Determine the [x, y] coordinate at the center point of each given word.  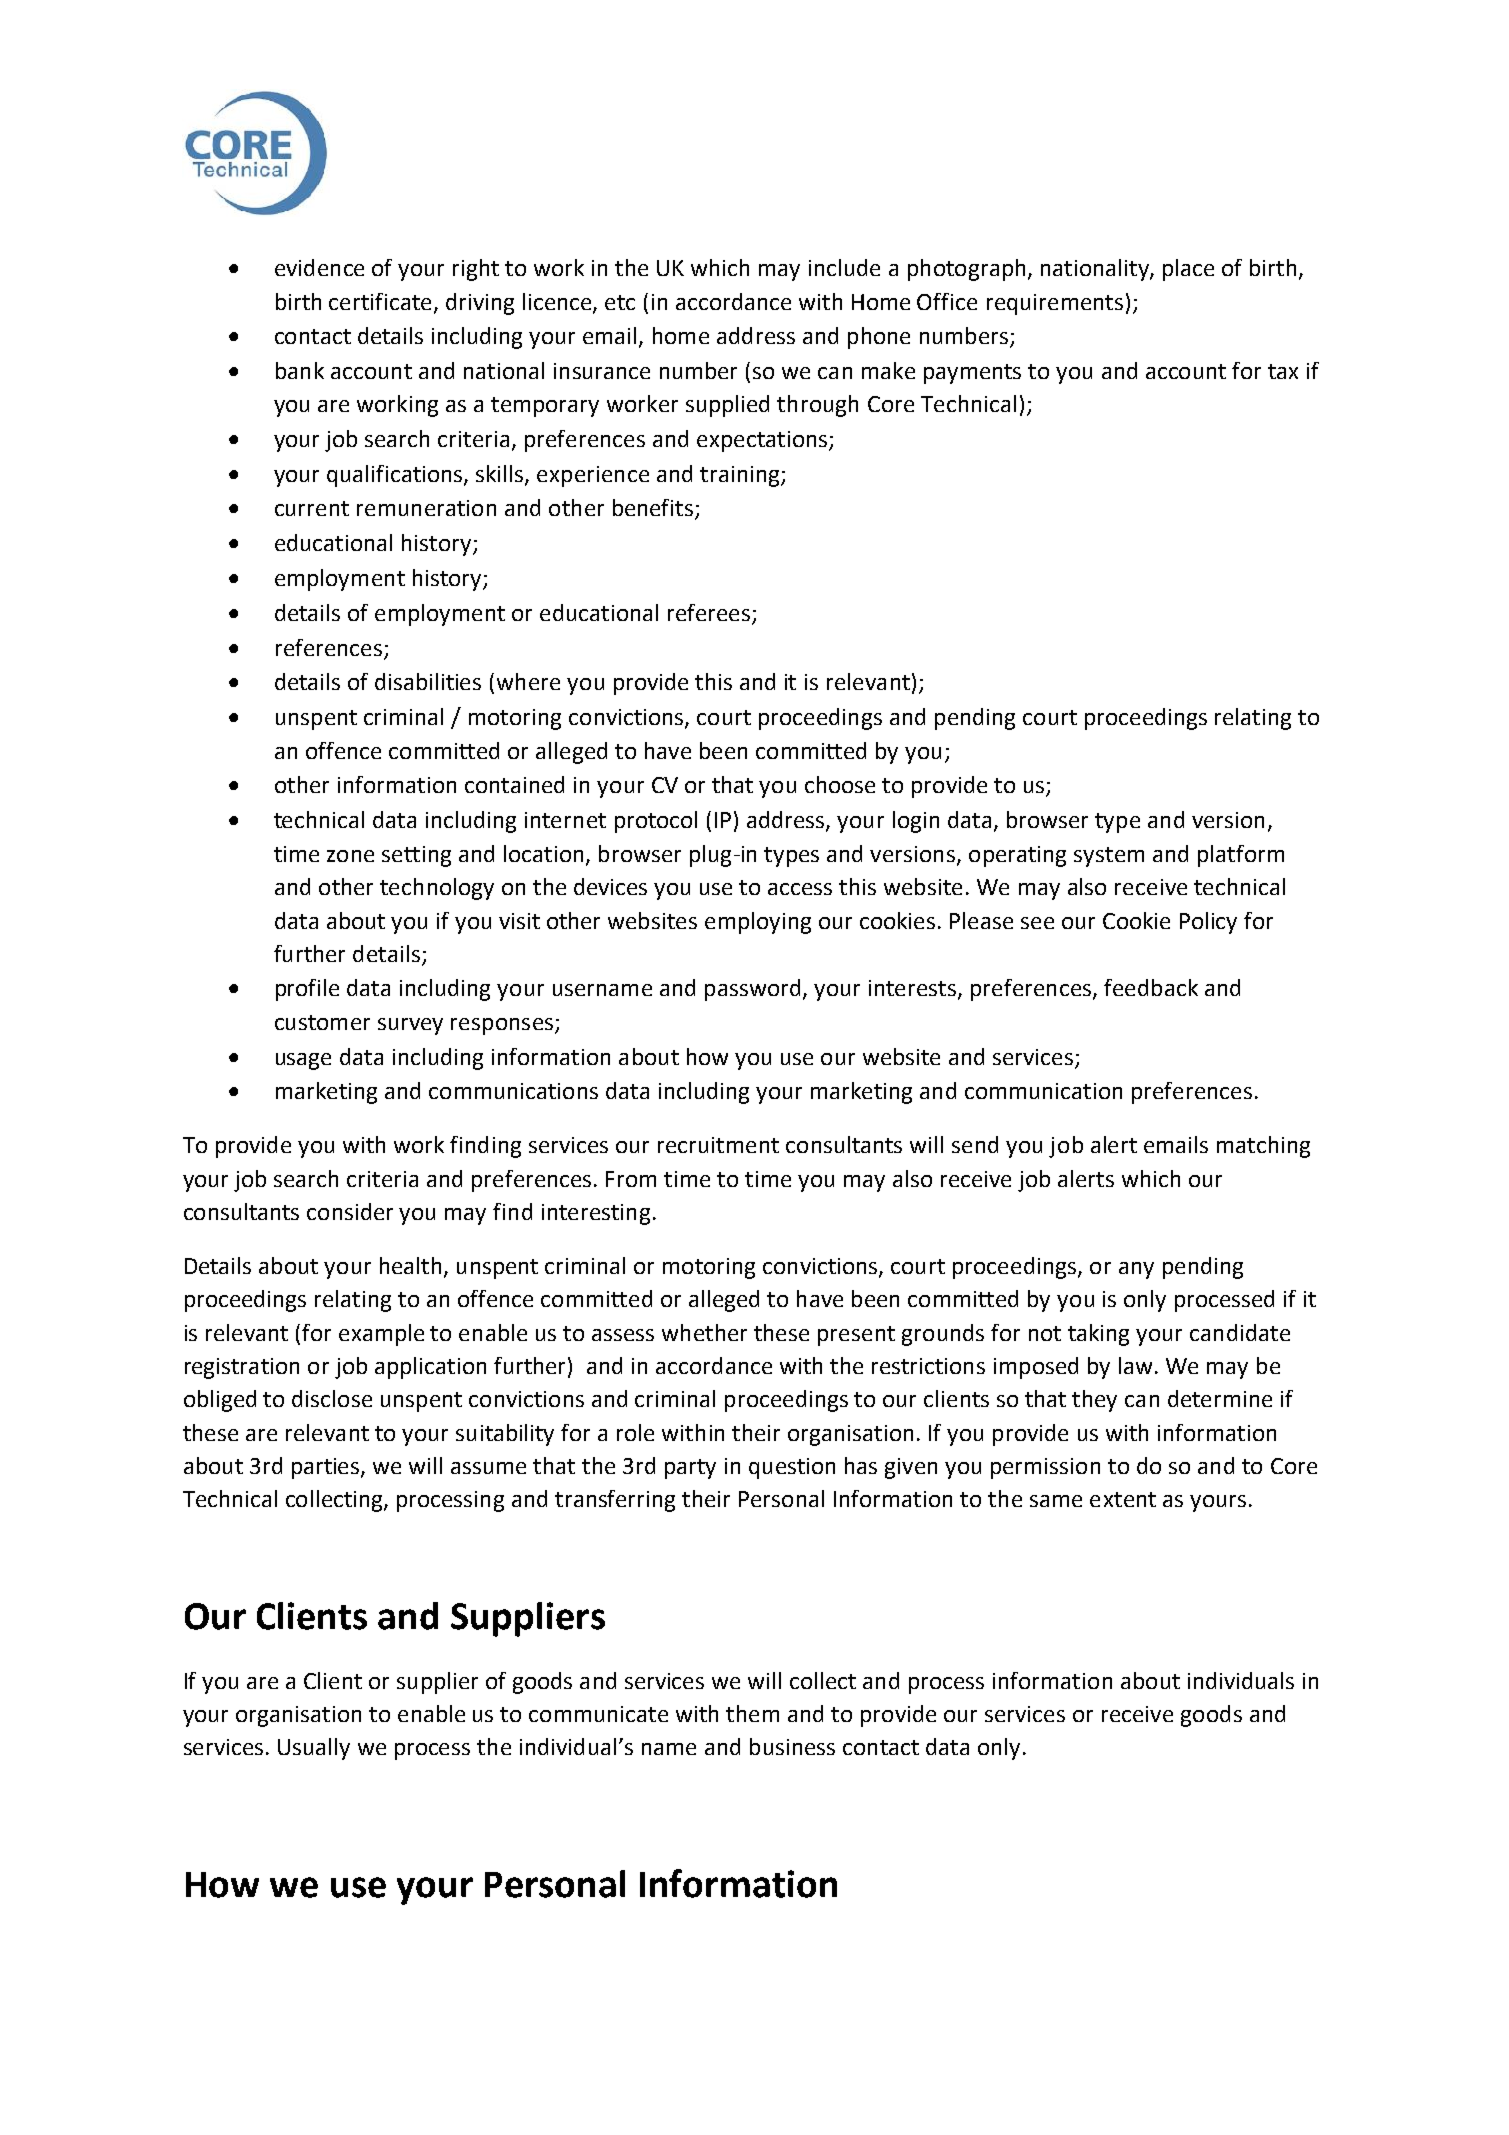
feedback [1151, 987]
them [752, 1713]
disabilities [428, 681]
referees [710, 614]
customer [322, 1022]
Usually [314, 1749]
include [844, 267]
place [1188, 270]
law [1135, 1365]
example [381, 1335]
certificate [380, 301]
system [1109, 857]
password [752, 990]
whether [704, 1332]
